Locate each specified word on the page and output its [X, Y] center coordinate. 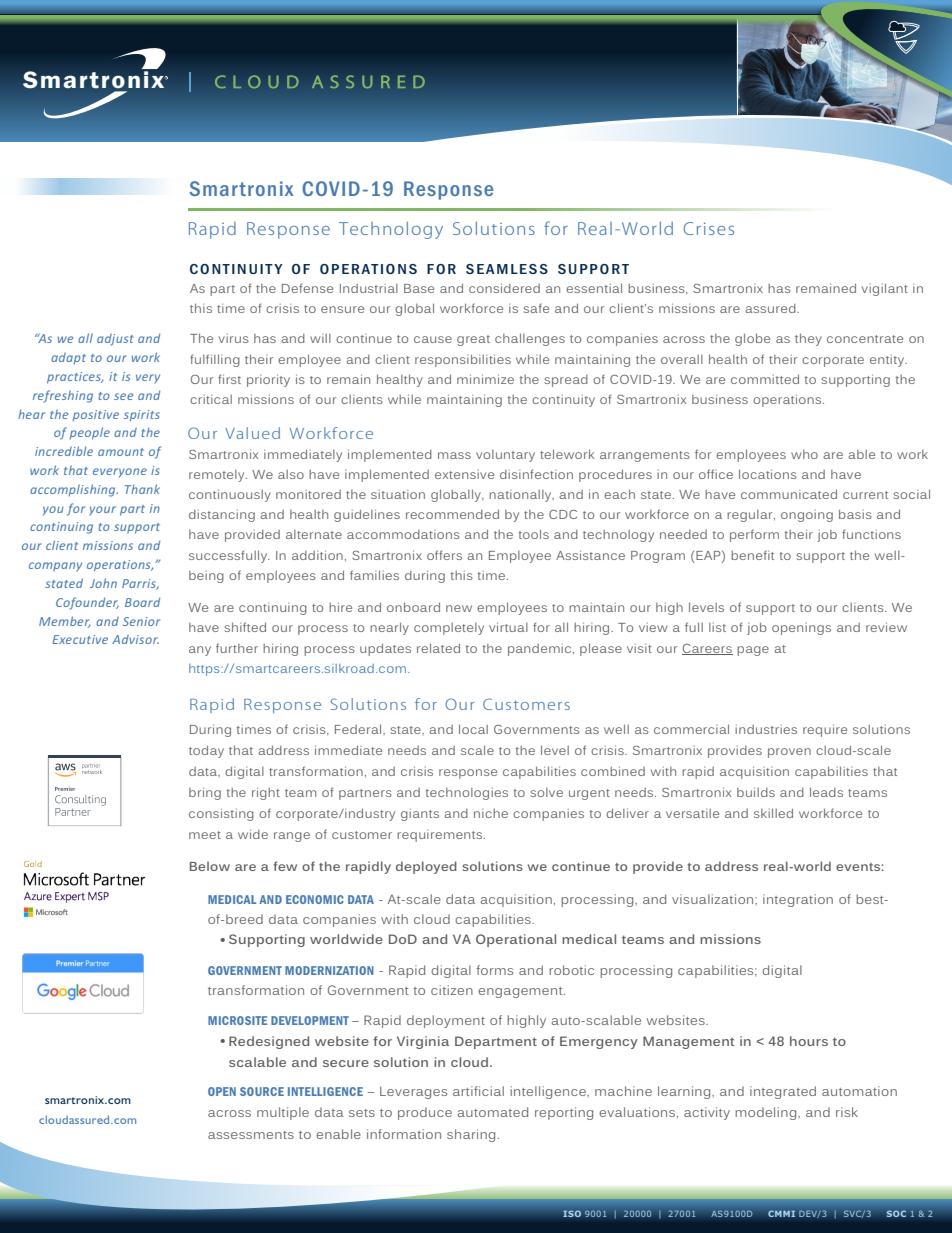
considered [504, 288]
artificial [478, 1091]
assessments [251, 1135]
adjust [115, 340]
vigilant [885, 289]
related [438, 648]
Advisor [135, 639]
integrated [783, 1092]
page [753, 651]
